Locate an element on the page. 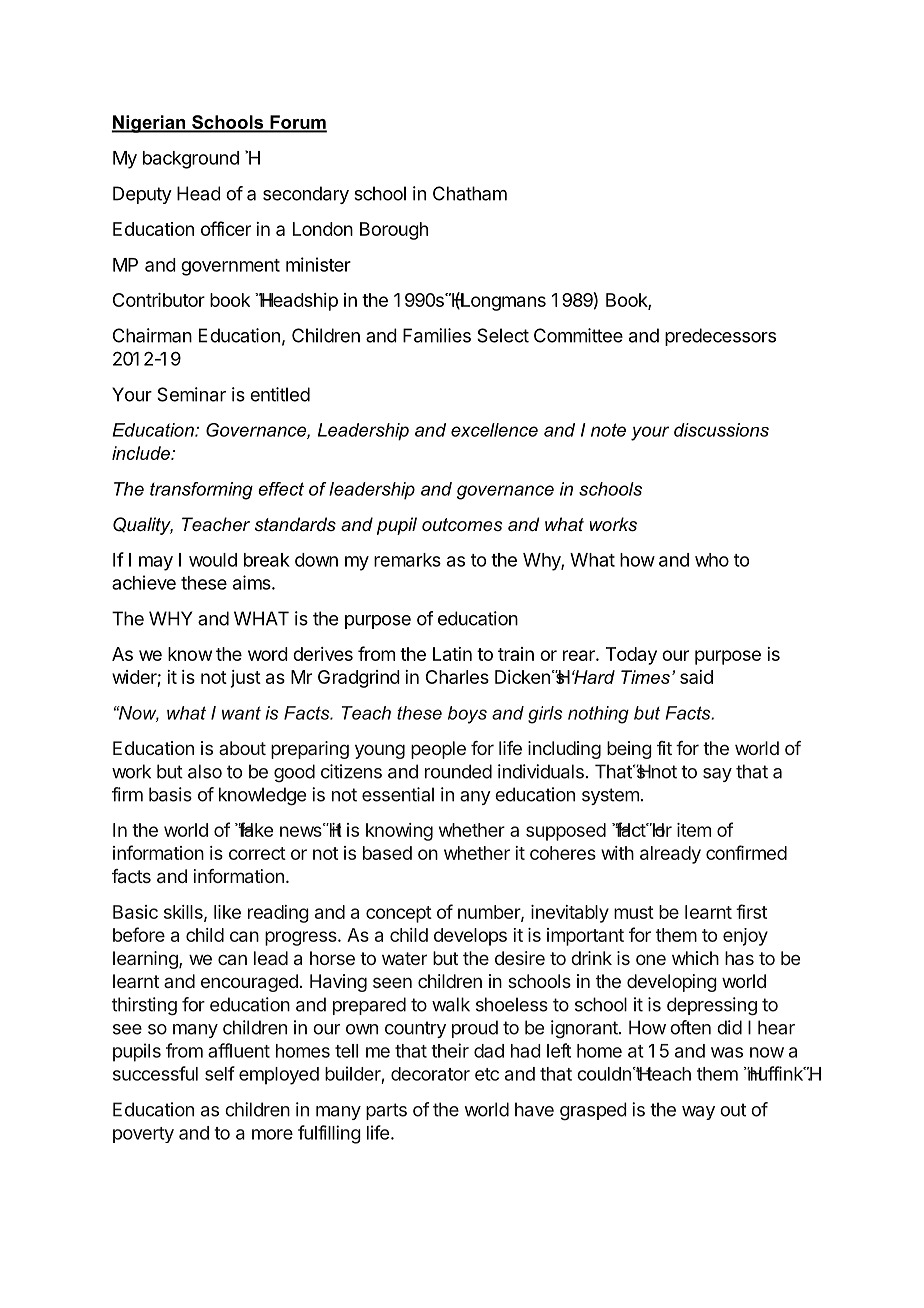 This document has width=924, height=1308. based is located at coordinates (387, 853).
